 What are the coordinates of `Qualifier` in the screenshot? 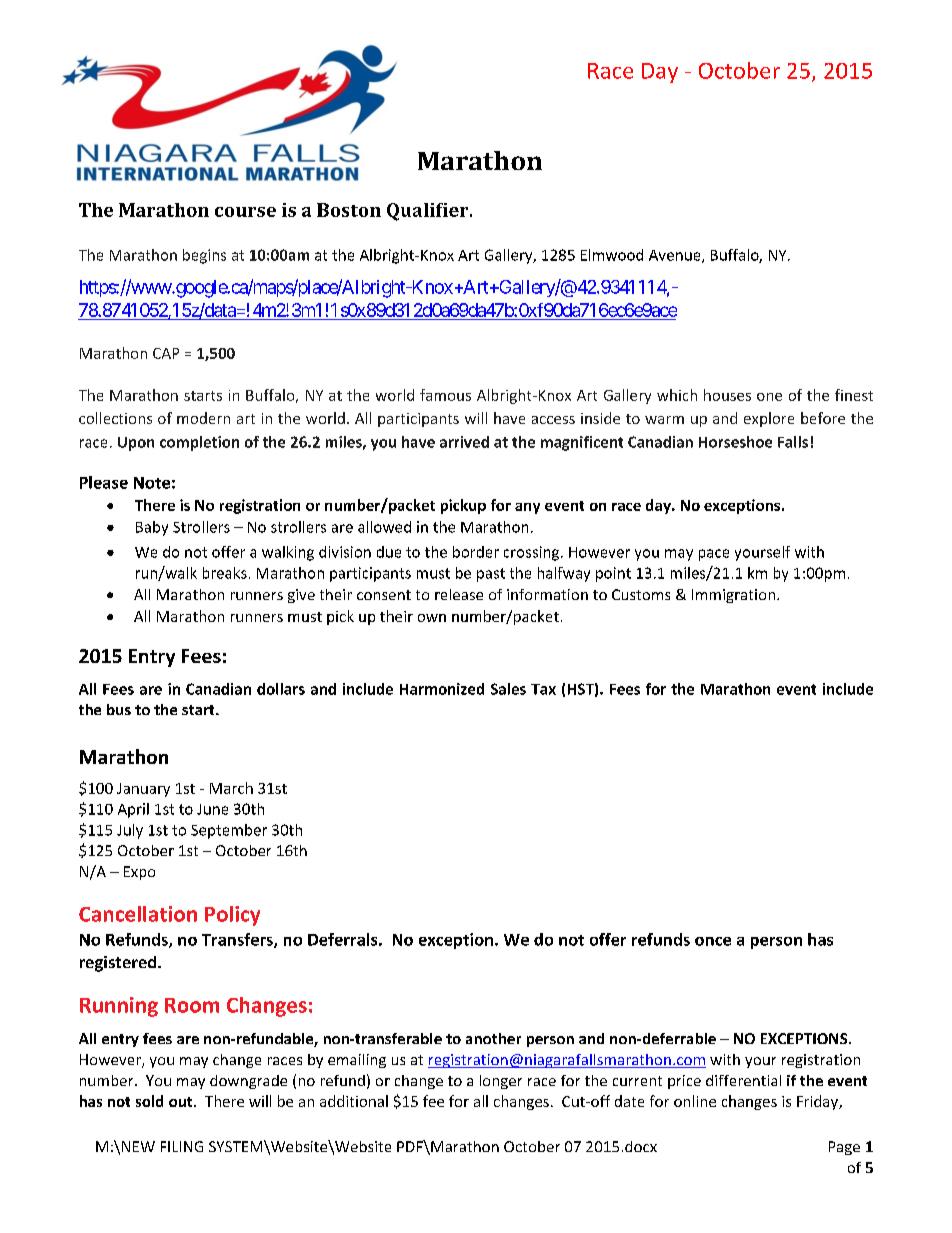 It's located at (429, 212).
